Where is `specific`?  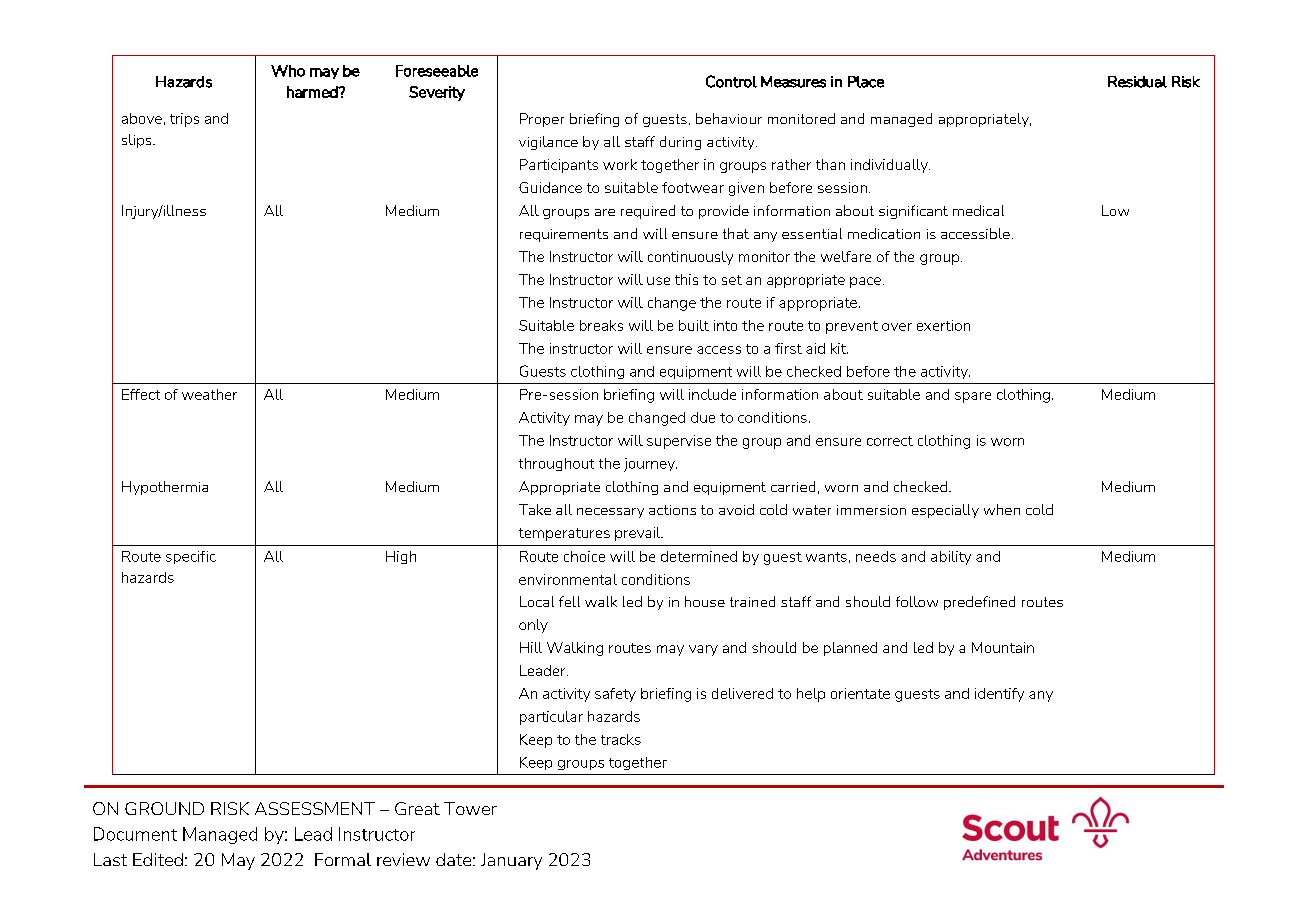 specific is located at coordinates (191, 557).
